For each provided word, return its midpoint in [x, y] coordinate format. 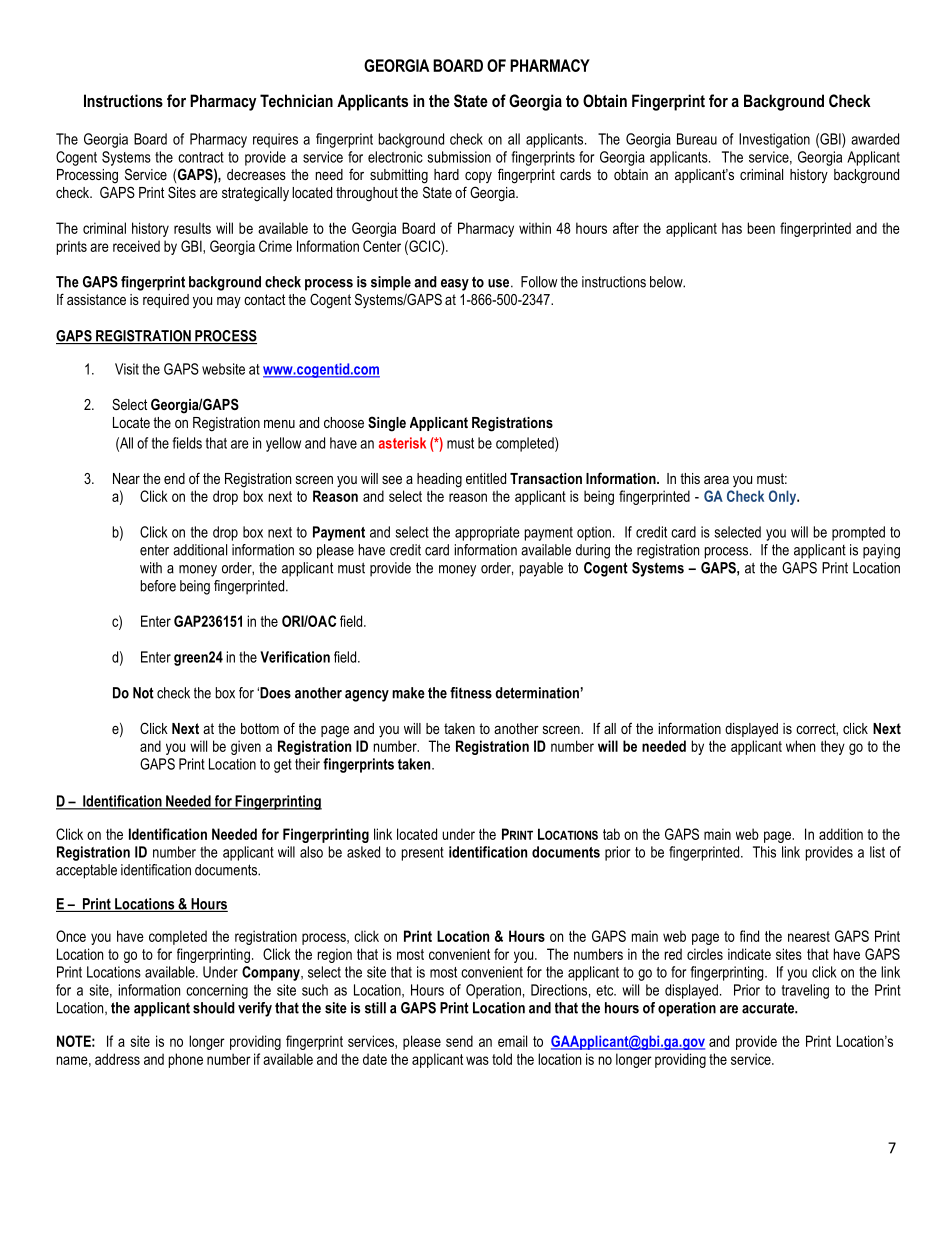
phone [186, 1060]
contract [201, 157]
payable [541, 569]
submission [459, 157]
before [158, 586]
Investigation [774, 140]
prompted [858, 533]
